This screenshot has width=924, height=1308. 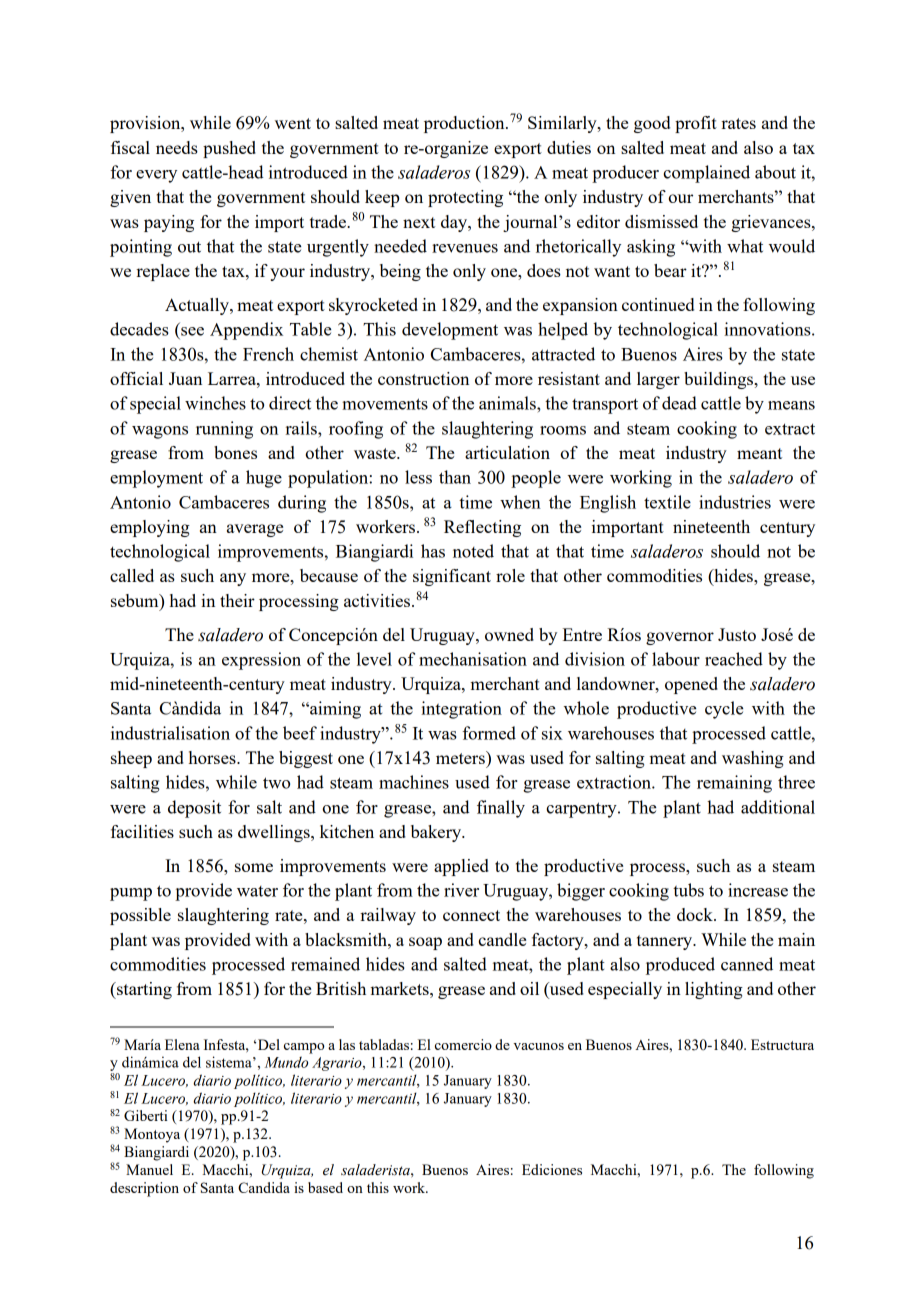 What do you see at coordinates (149, 1169) in the screenshot?
I see `Manuel` at bounding box center [149, 1169].
